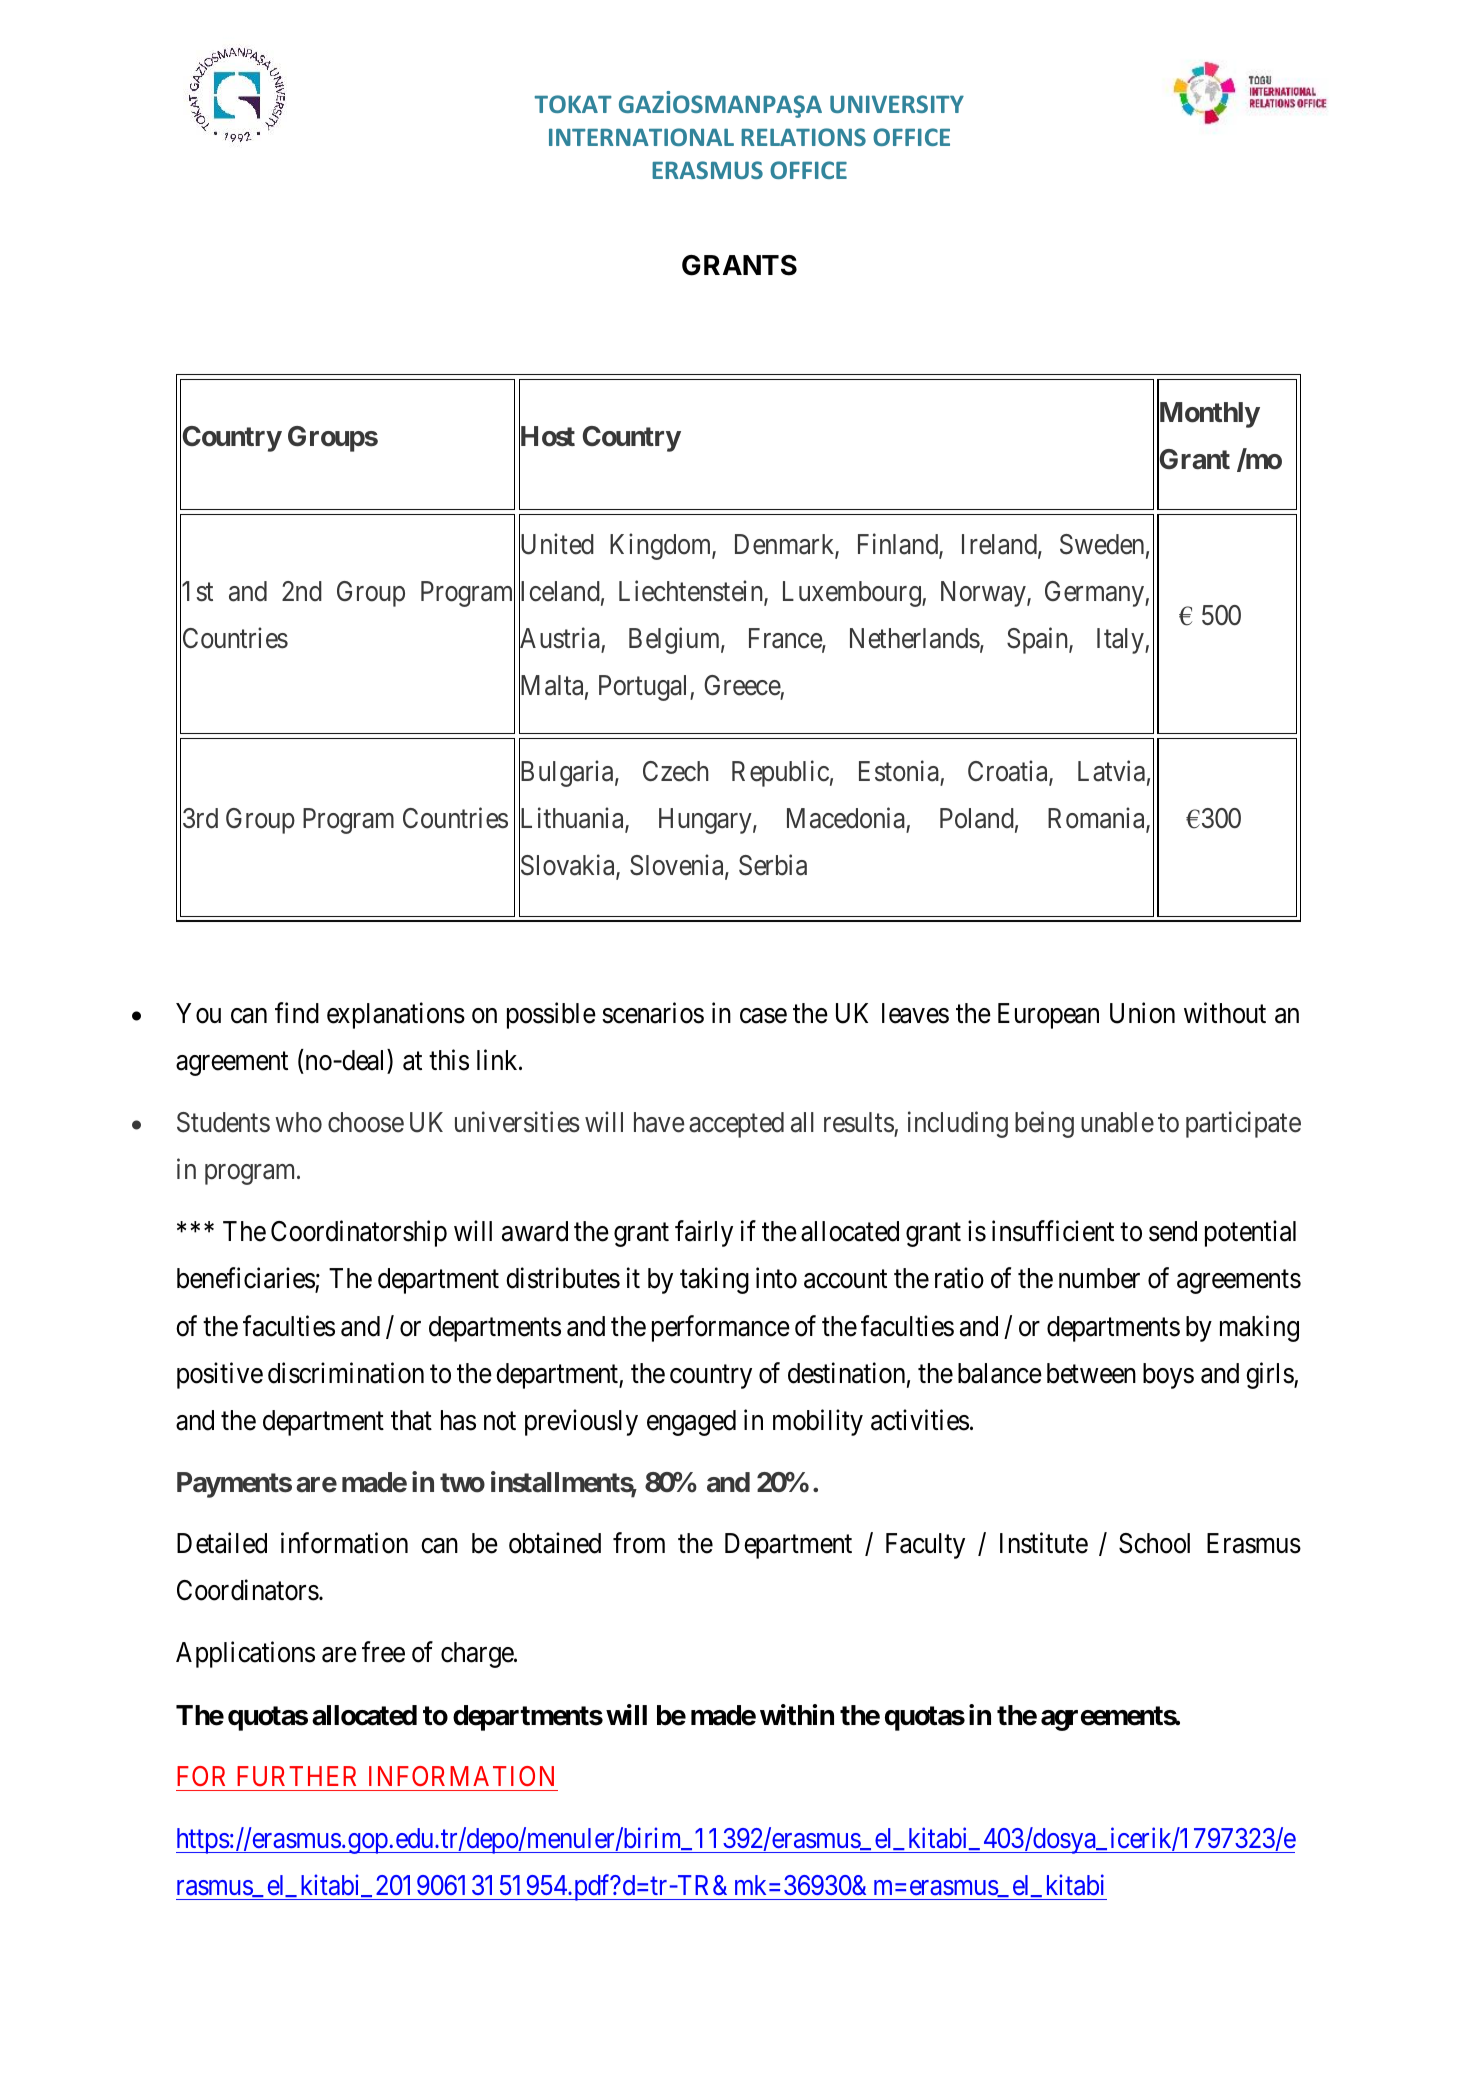 The image size is (1476, 2088). Describe the element at coordinates (1091, 1373) in the document. I see `between` at that location.
